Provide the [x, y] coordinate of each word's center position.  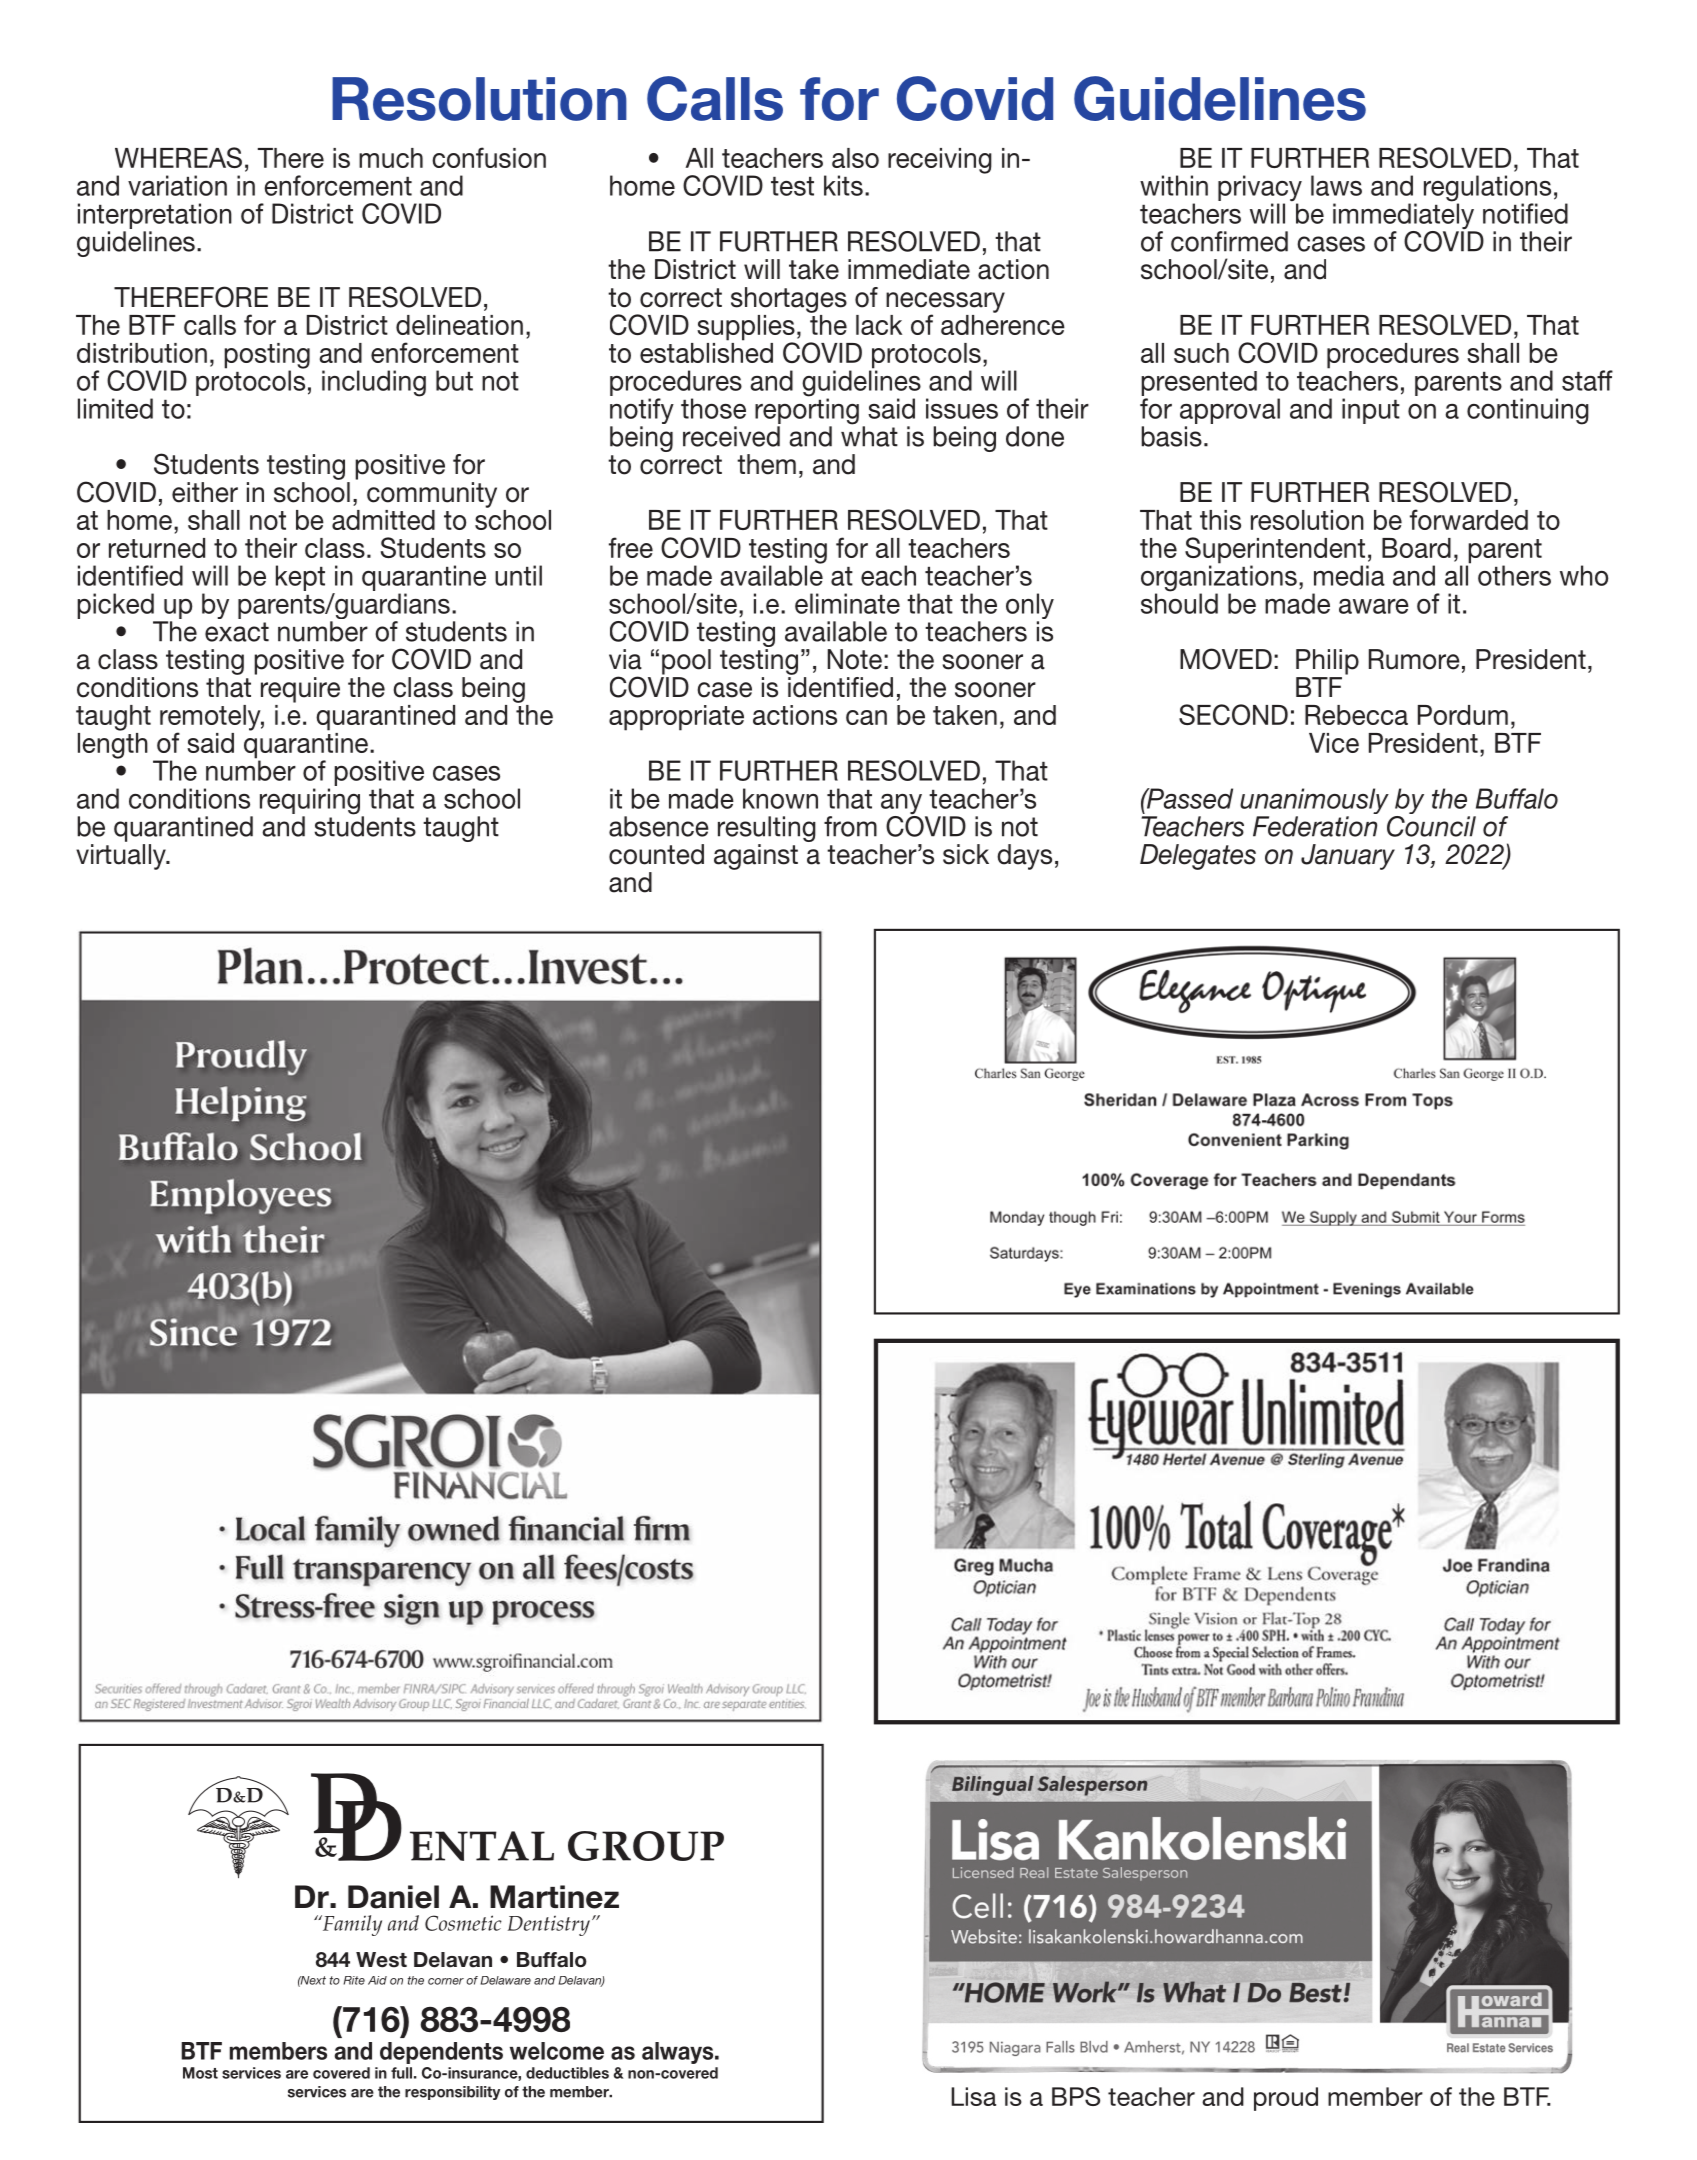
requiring [310, 802]
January [1348, 857]
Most [200, 2073]
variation [177, 185]
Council [1431, 825]
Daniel [393, 1897]
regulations [1487, 189]
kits [843, 185]
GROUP [646, 1846]
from [850, 826]
